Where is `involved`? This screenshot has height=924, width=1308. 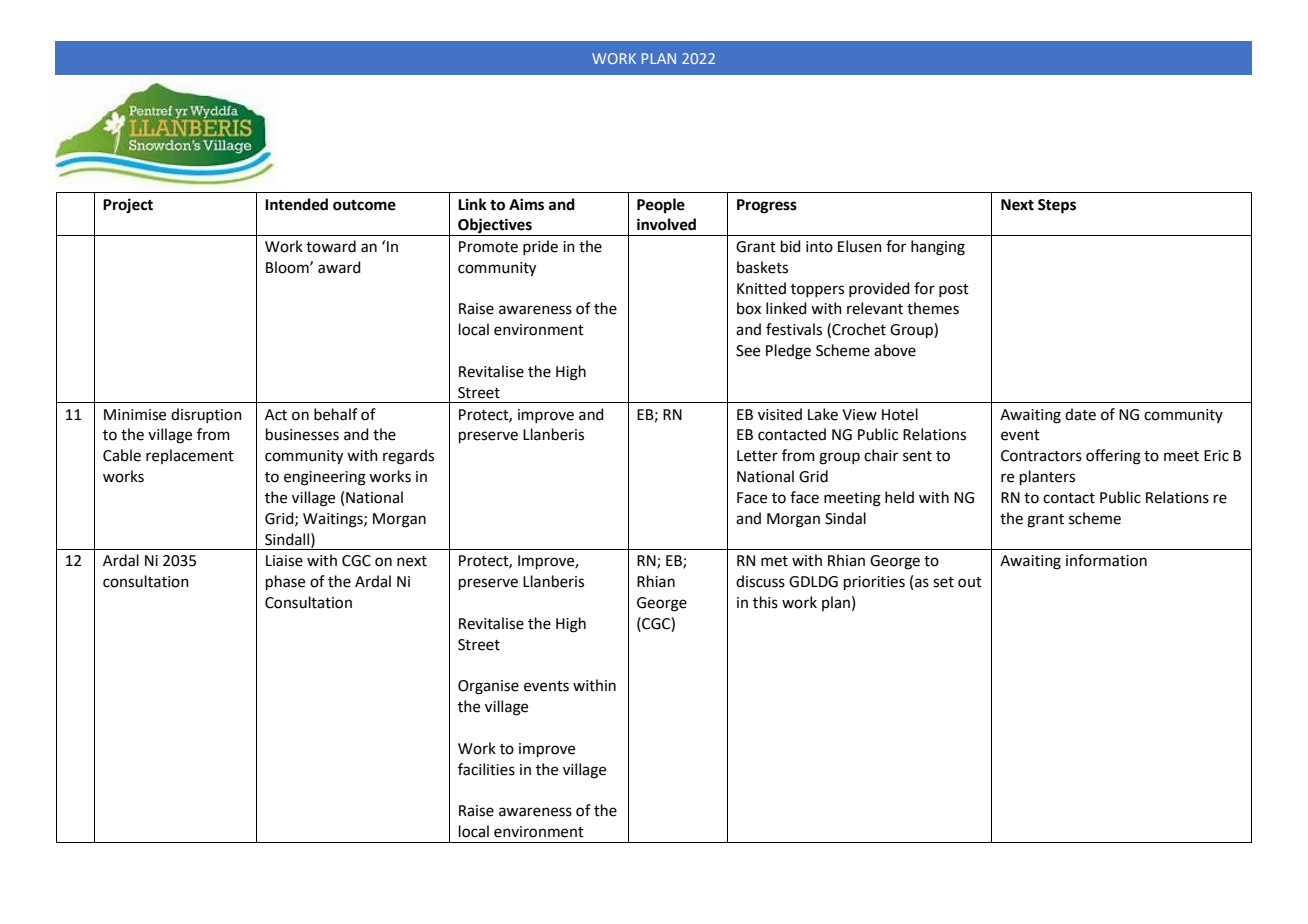
involved is located at coordinates (666, 224).
